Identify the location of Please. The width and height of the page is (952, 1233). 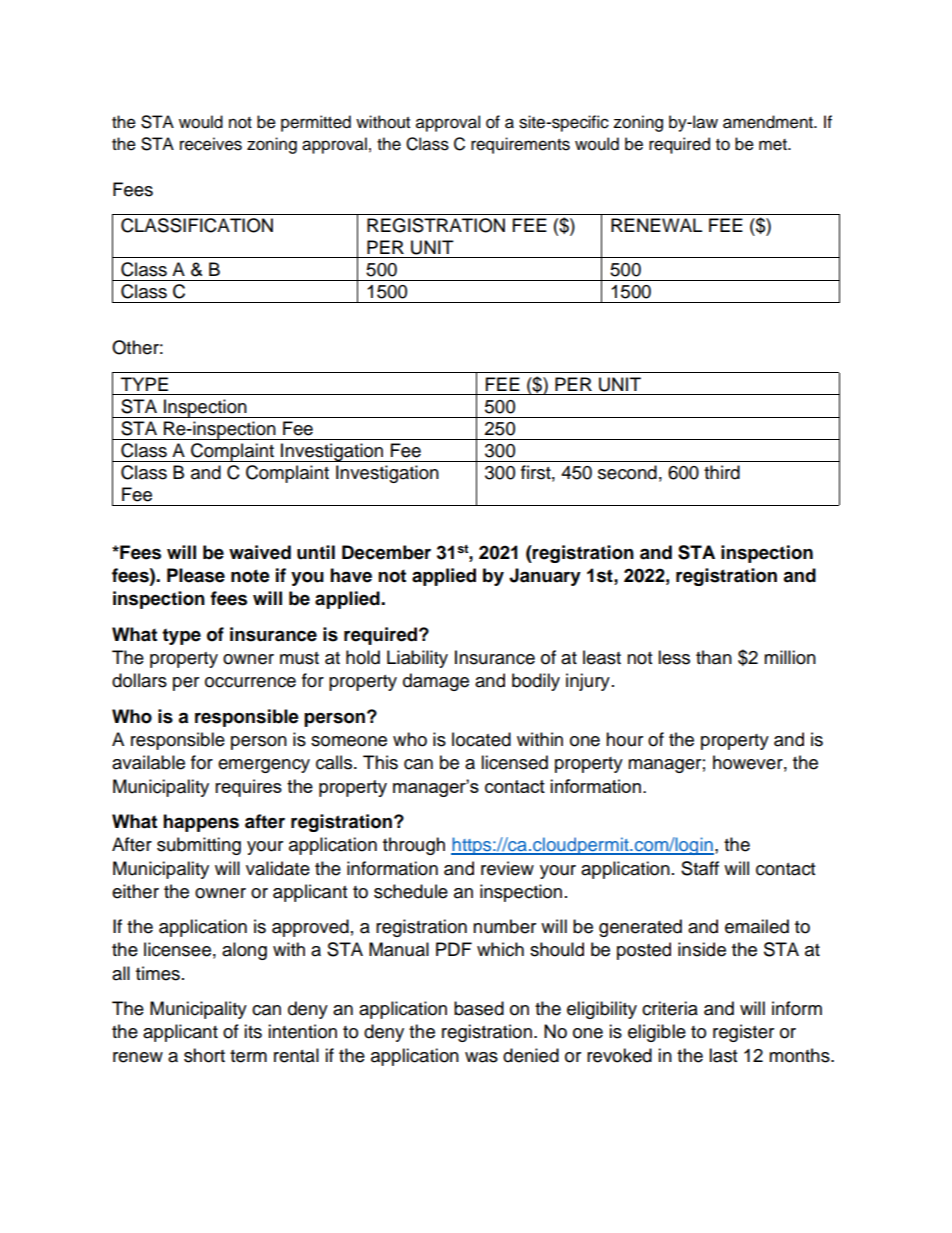
(196, 575).
